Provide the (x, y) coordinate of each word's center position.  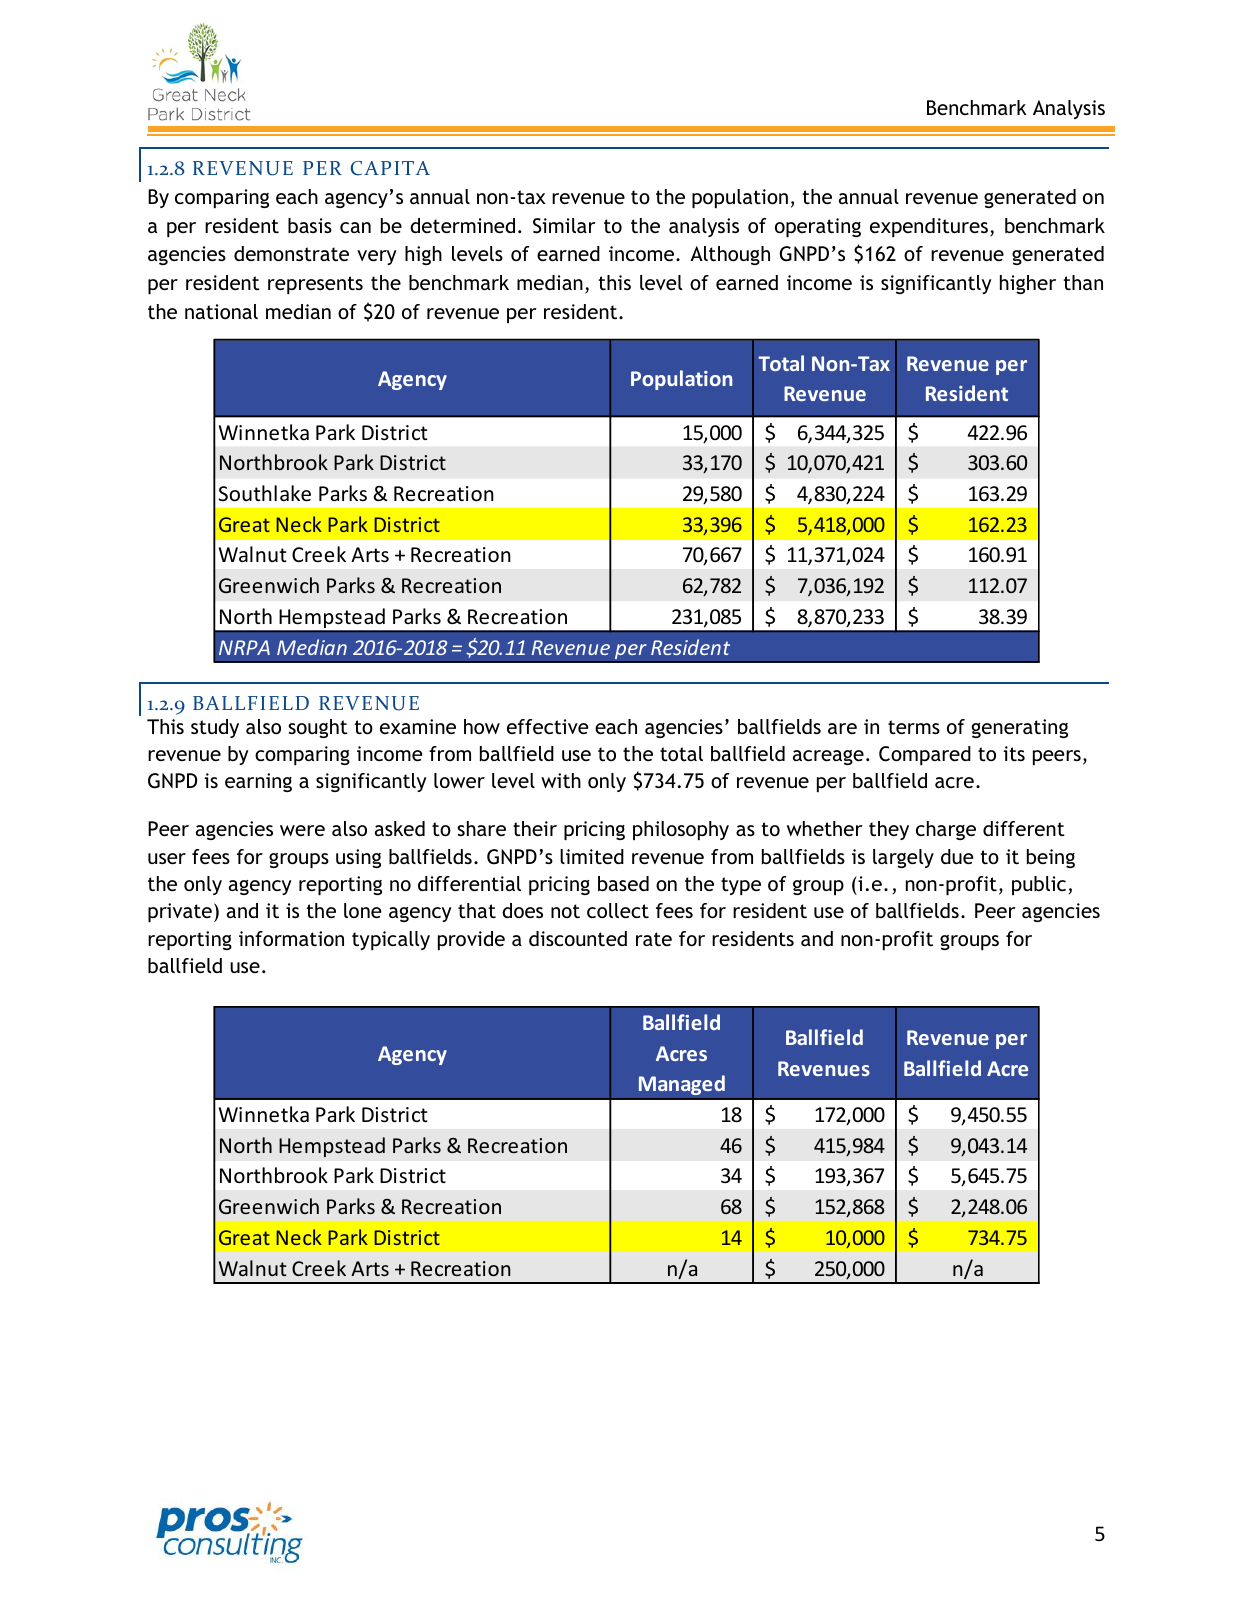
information (291, 938)
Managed (681, 1085)
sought (318, 728)
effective (548, 726)
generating (1020, 728)
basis (310, 225)
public (1039, 885)
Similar (564, 226)
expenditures (929, 227)
